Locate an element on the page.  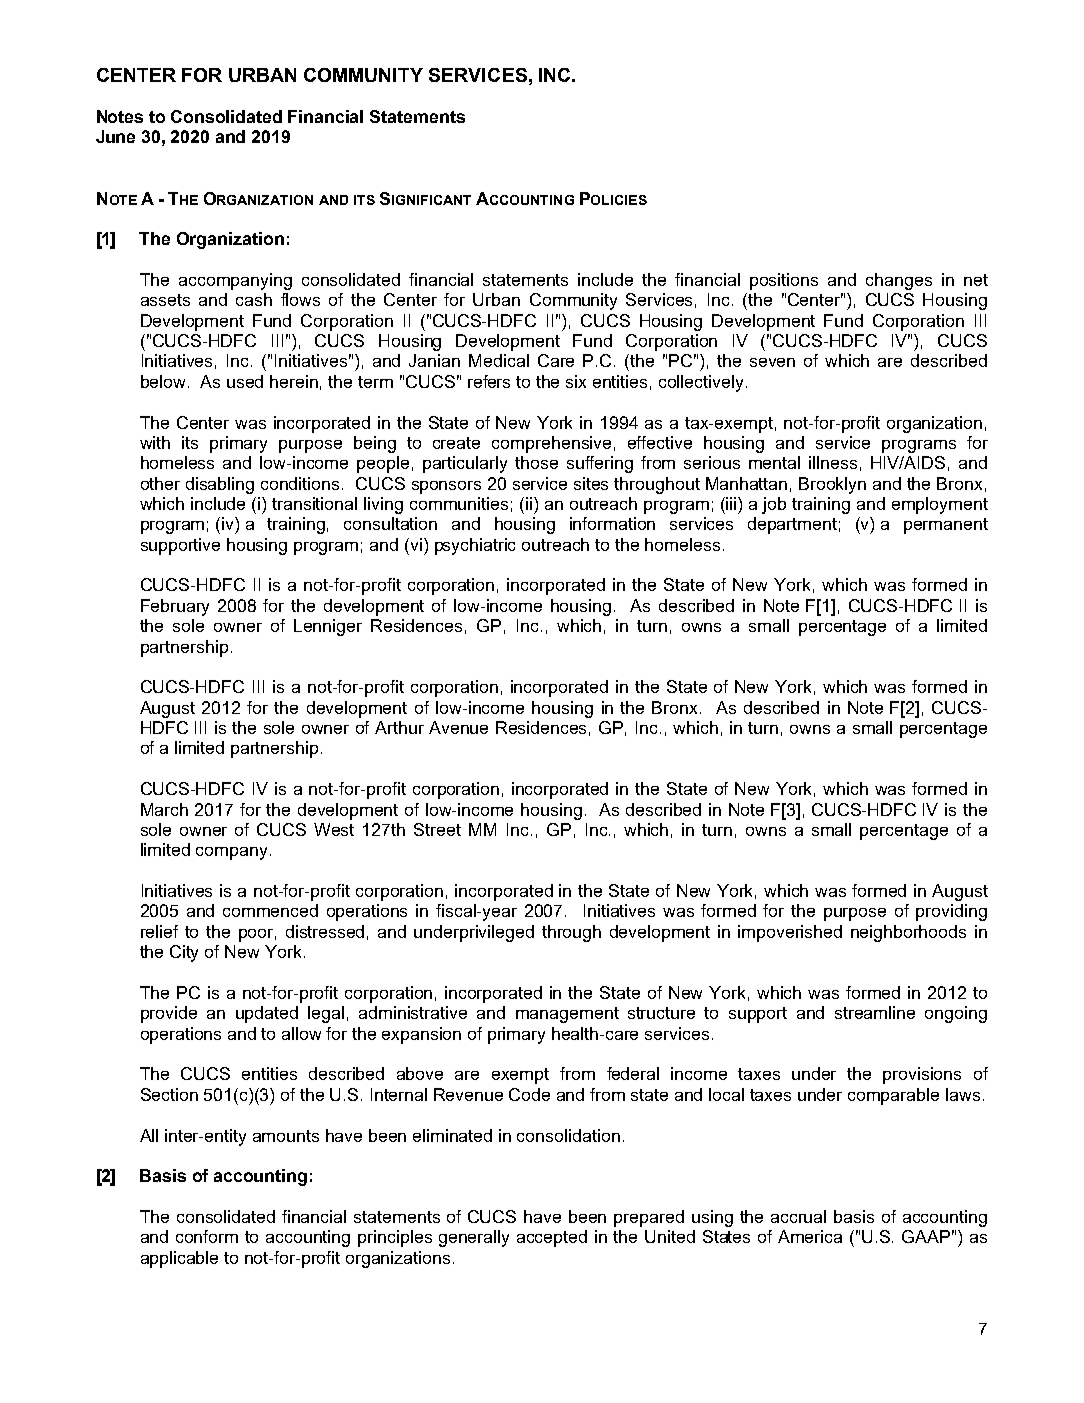
with is located at coordinates (155, 442).
